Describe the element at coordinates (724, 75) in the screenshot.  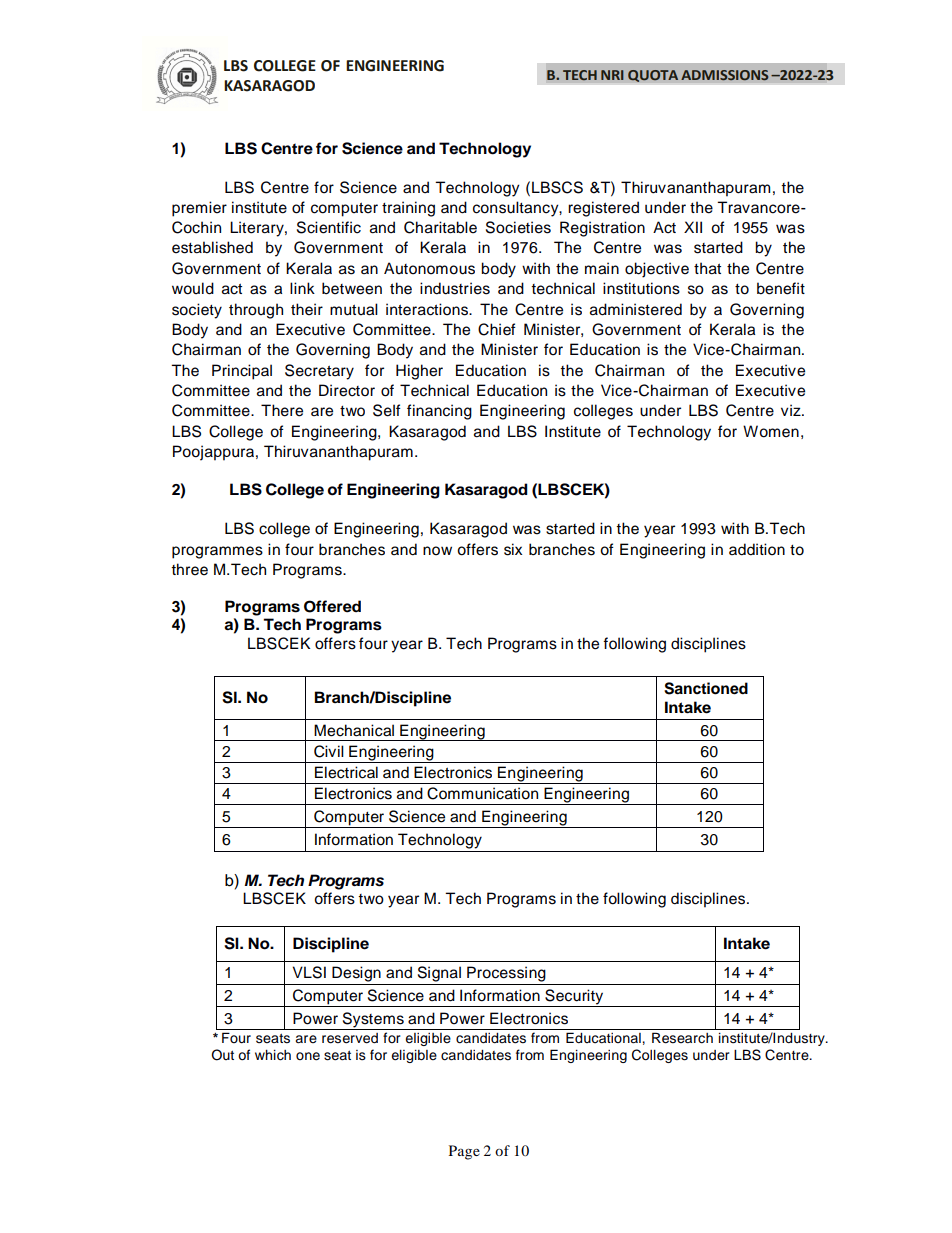
I see `ADMISSIONS` at that location.
